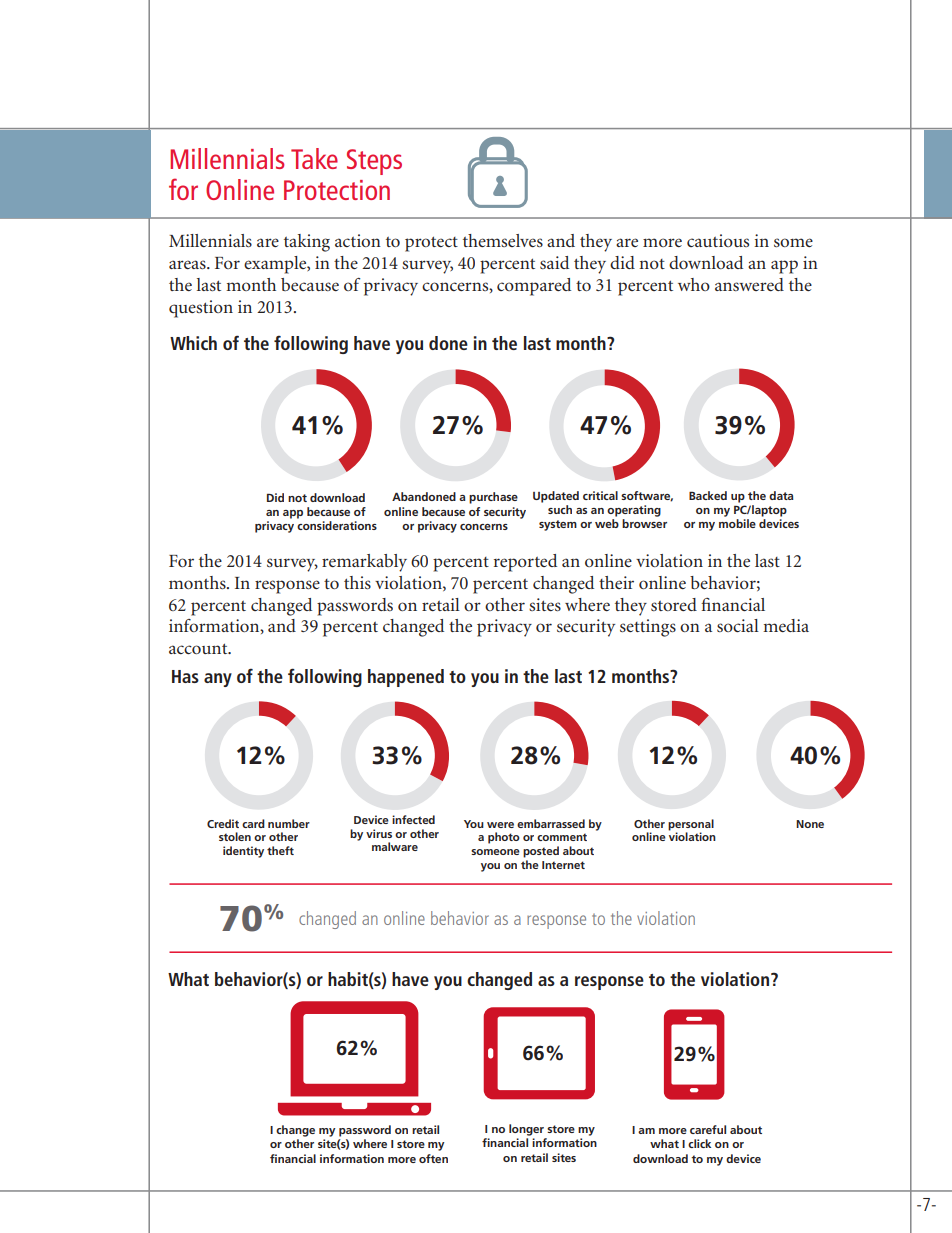  I want to click on social, so click(738, 625).
